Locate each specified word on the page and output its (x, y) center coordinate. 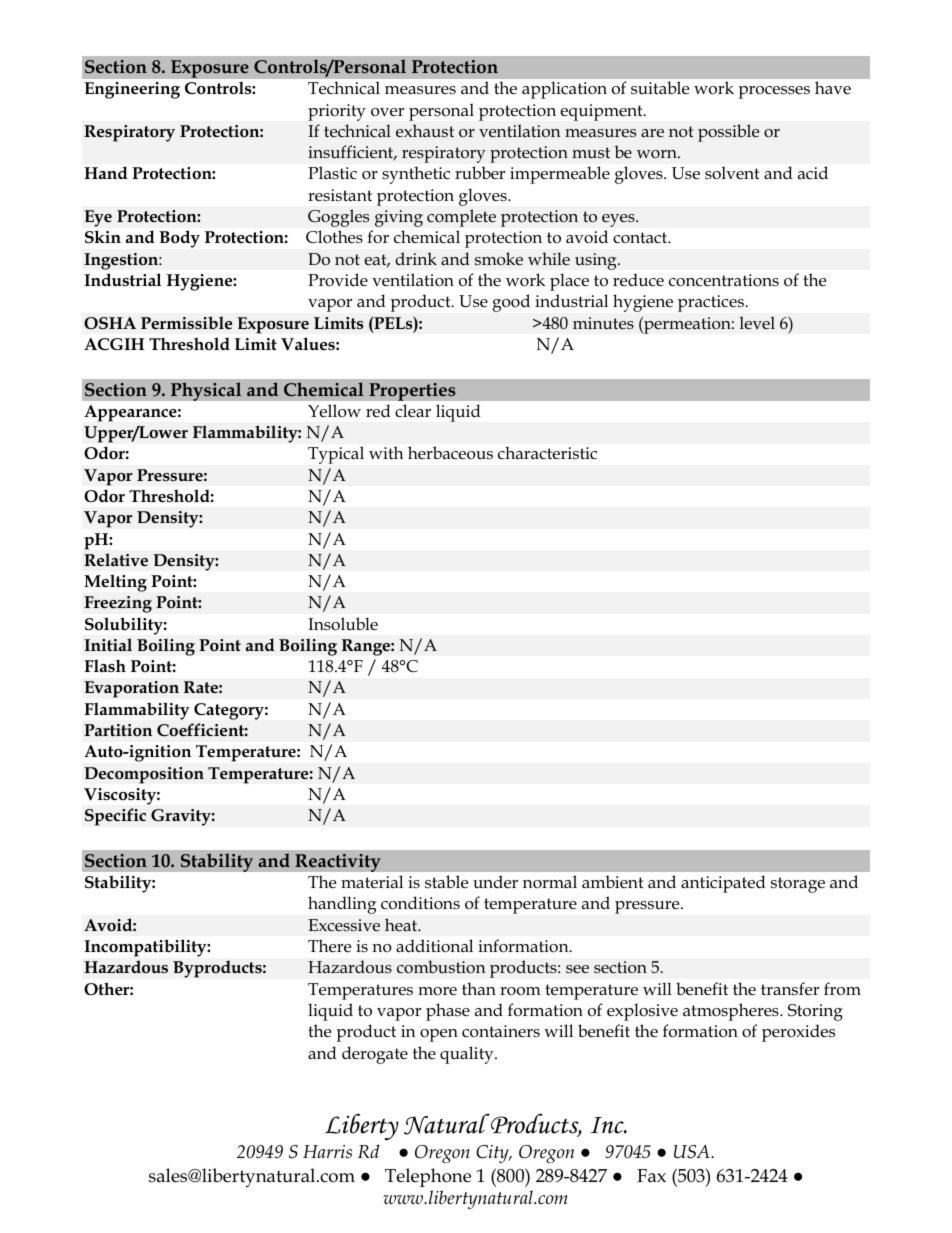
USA (693, 1152)
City (493, 1154)
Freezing (118, 604)
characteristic (547, 453)
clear (413, 411)
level (757, 322)
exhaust (425, 130)
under (495, 882)
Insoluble (343, 624)
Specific (115, 817)
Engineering (132, 90)
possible (728, 133)
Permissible (186, 322)
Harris (327, 1152)
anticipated (723, 884)
